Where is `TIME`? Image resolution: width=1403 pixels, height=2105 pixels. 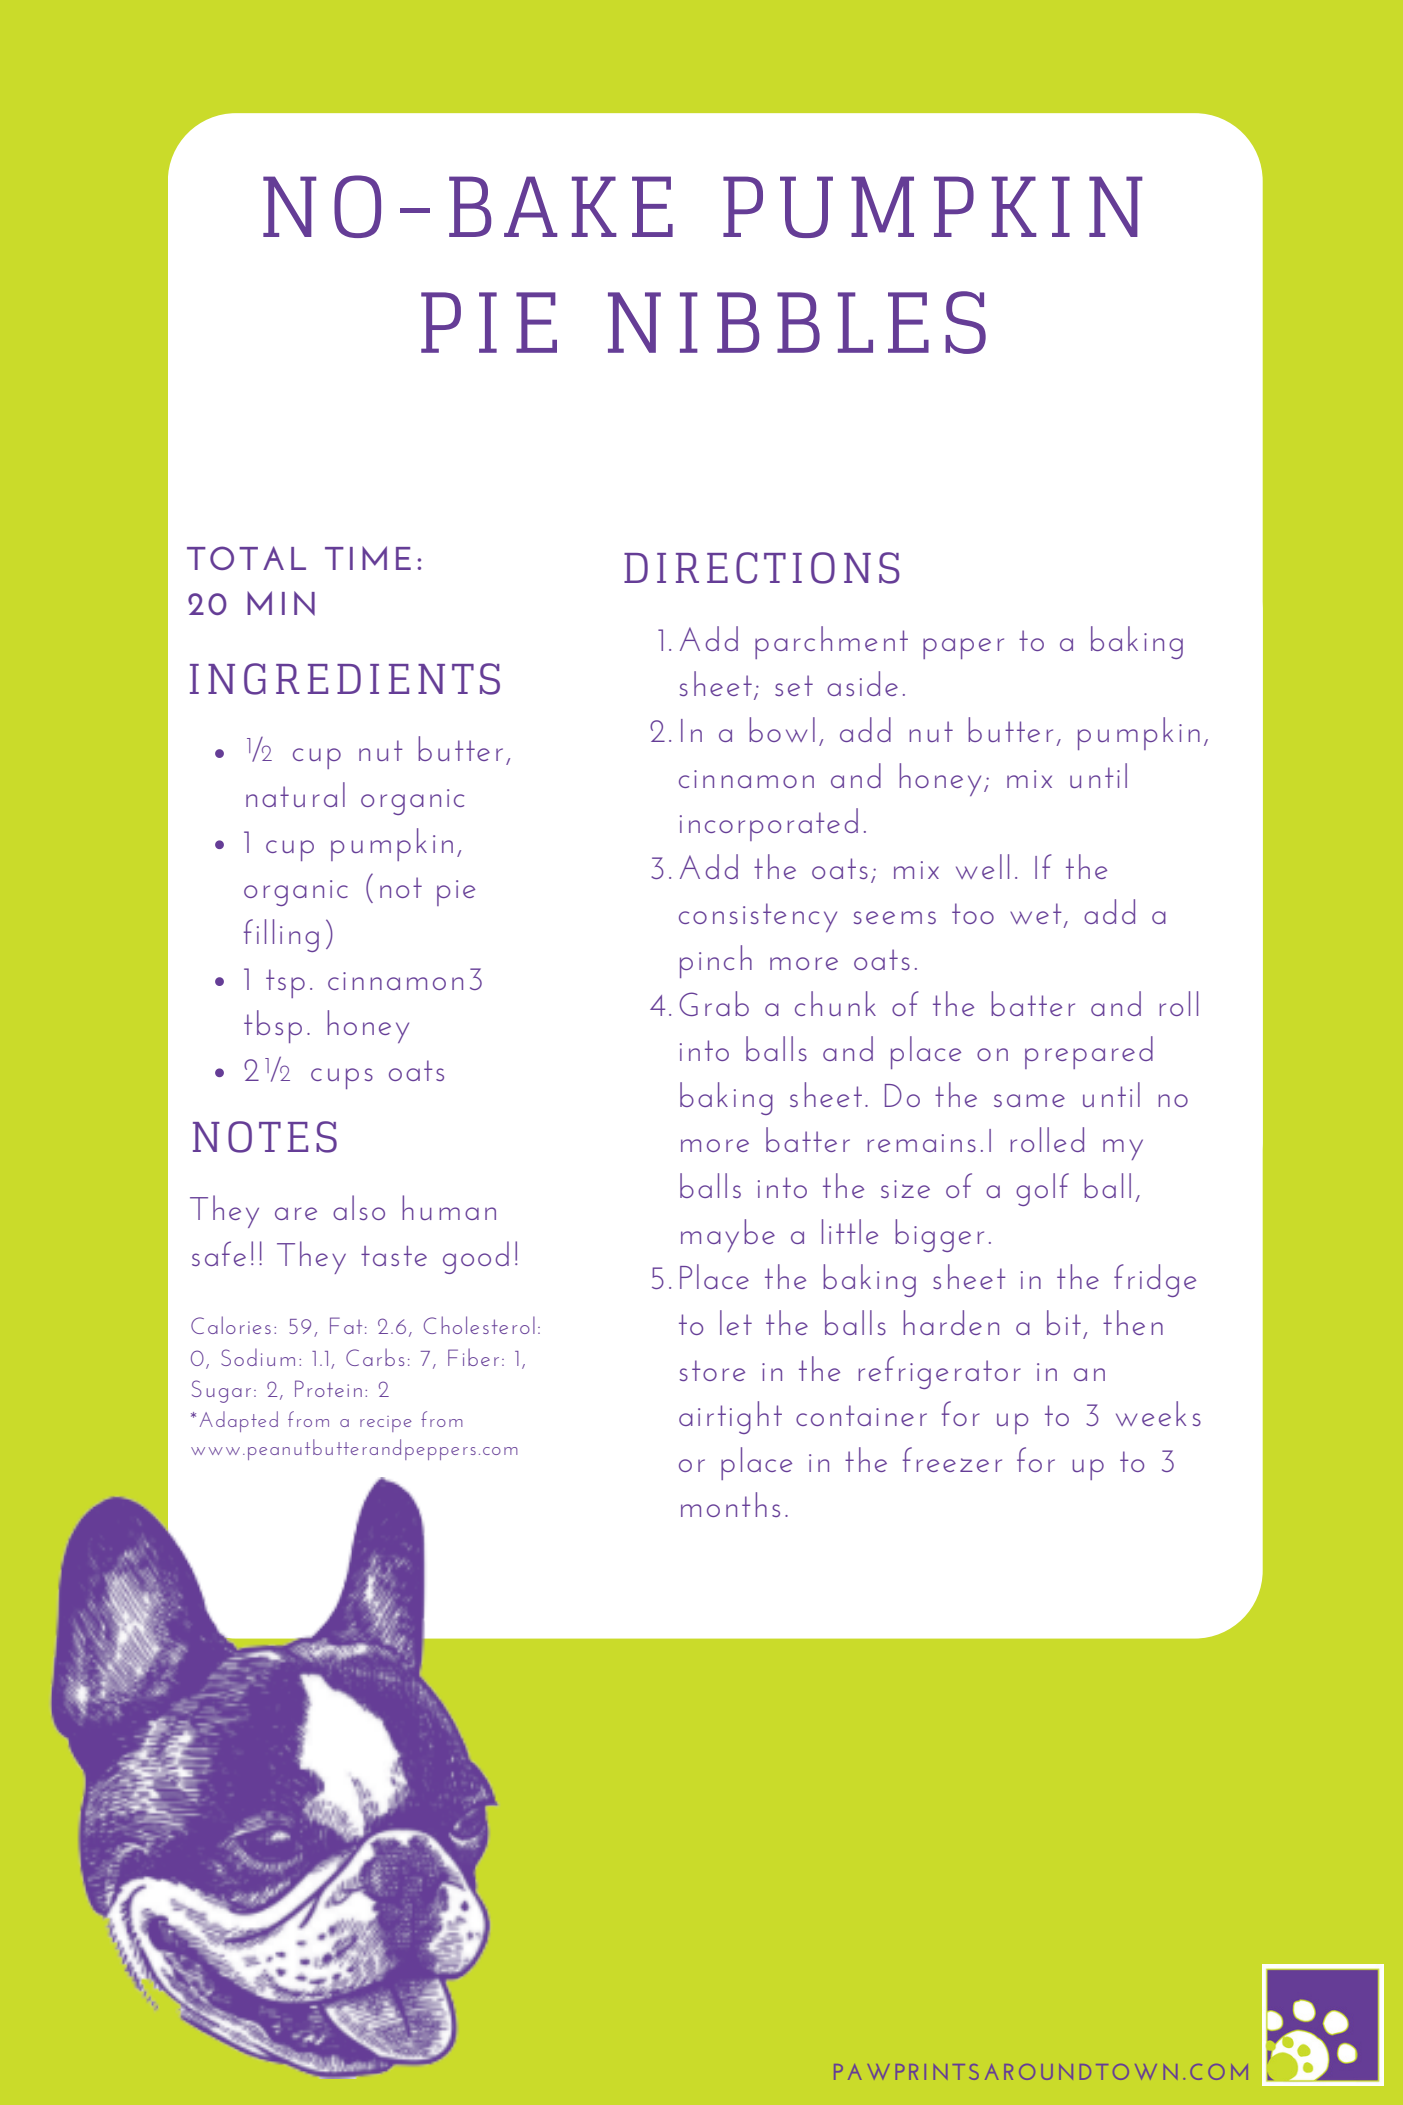 TIME is located at coordinates (368, 558).
